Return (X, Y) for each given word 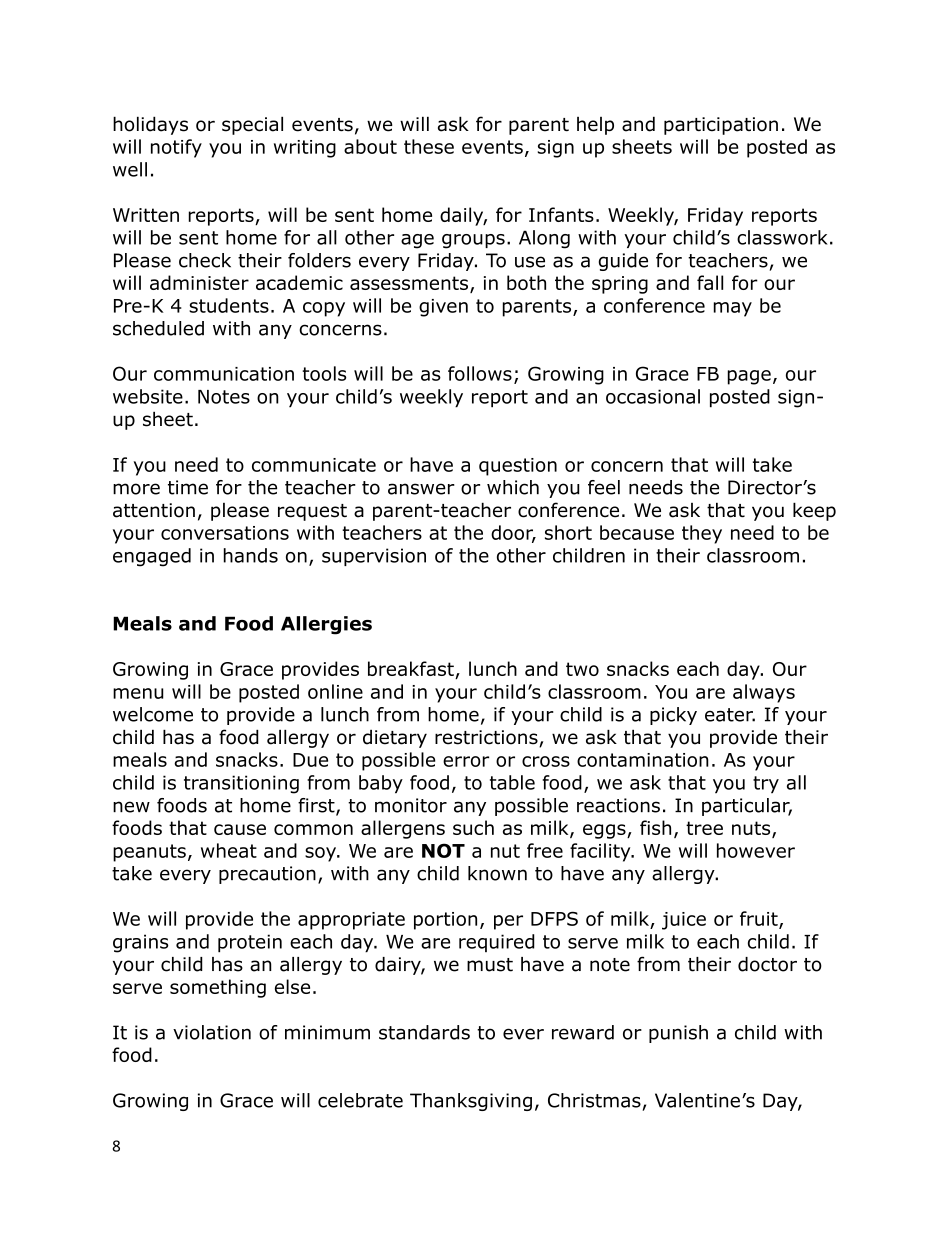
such (473, 827)
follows (480, 373)
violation (212, 1032)
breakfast (412, 670)
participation (721, 126)
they (702, 534)
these (429, 146)
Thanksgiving (471, 1102)
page (749, 377)
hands (251, 555)
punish (678, 1034)
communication (224, 374)
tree (704, 828)
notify (176, 148)
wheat (229, 850)
